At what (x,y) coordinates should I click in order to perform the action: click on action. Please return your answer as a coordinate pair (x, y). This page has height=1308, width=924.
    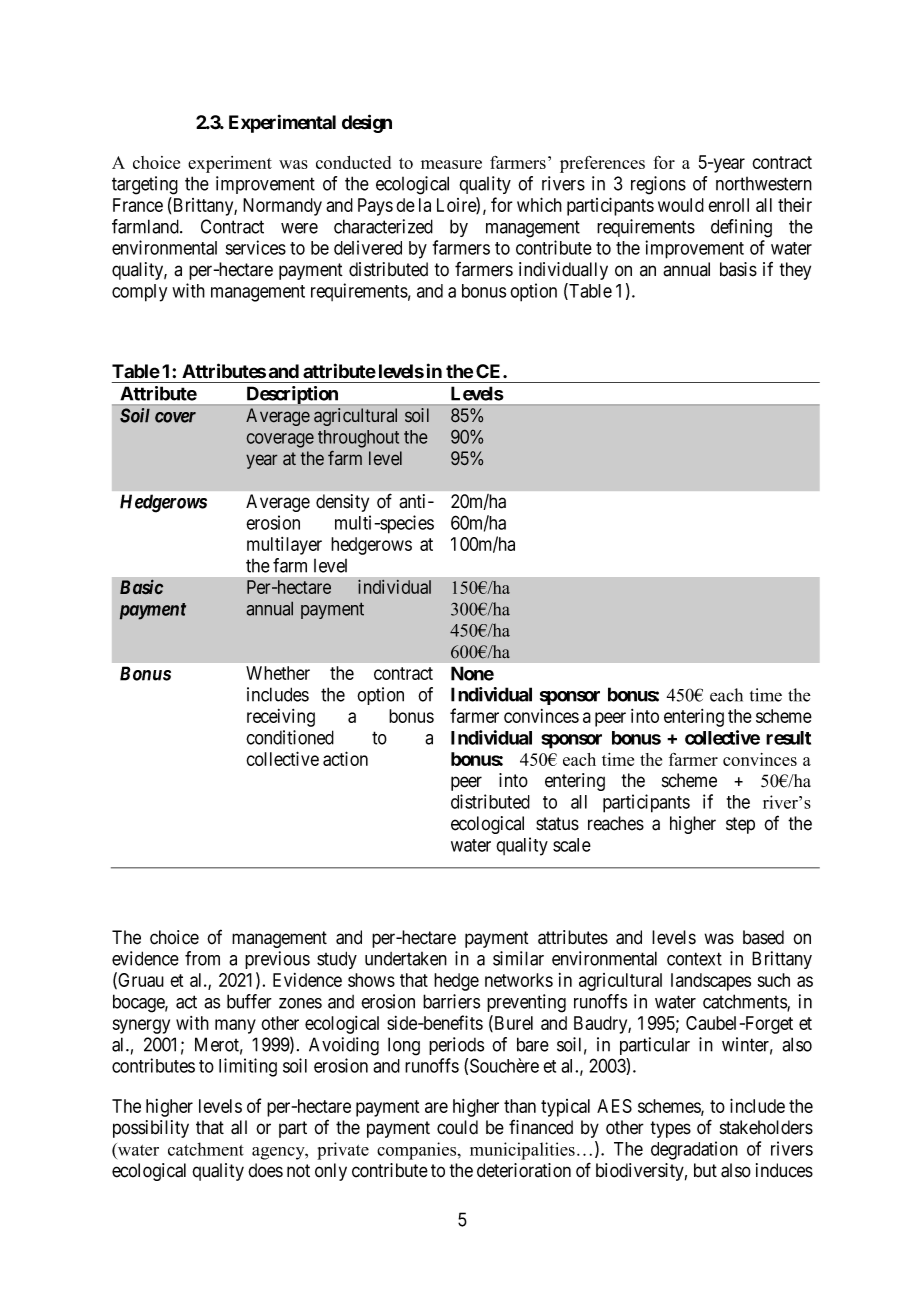
    Looking at the image, I should click on (345, 758).
